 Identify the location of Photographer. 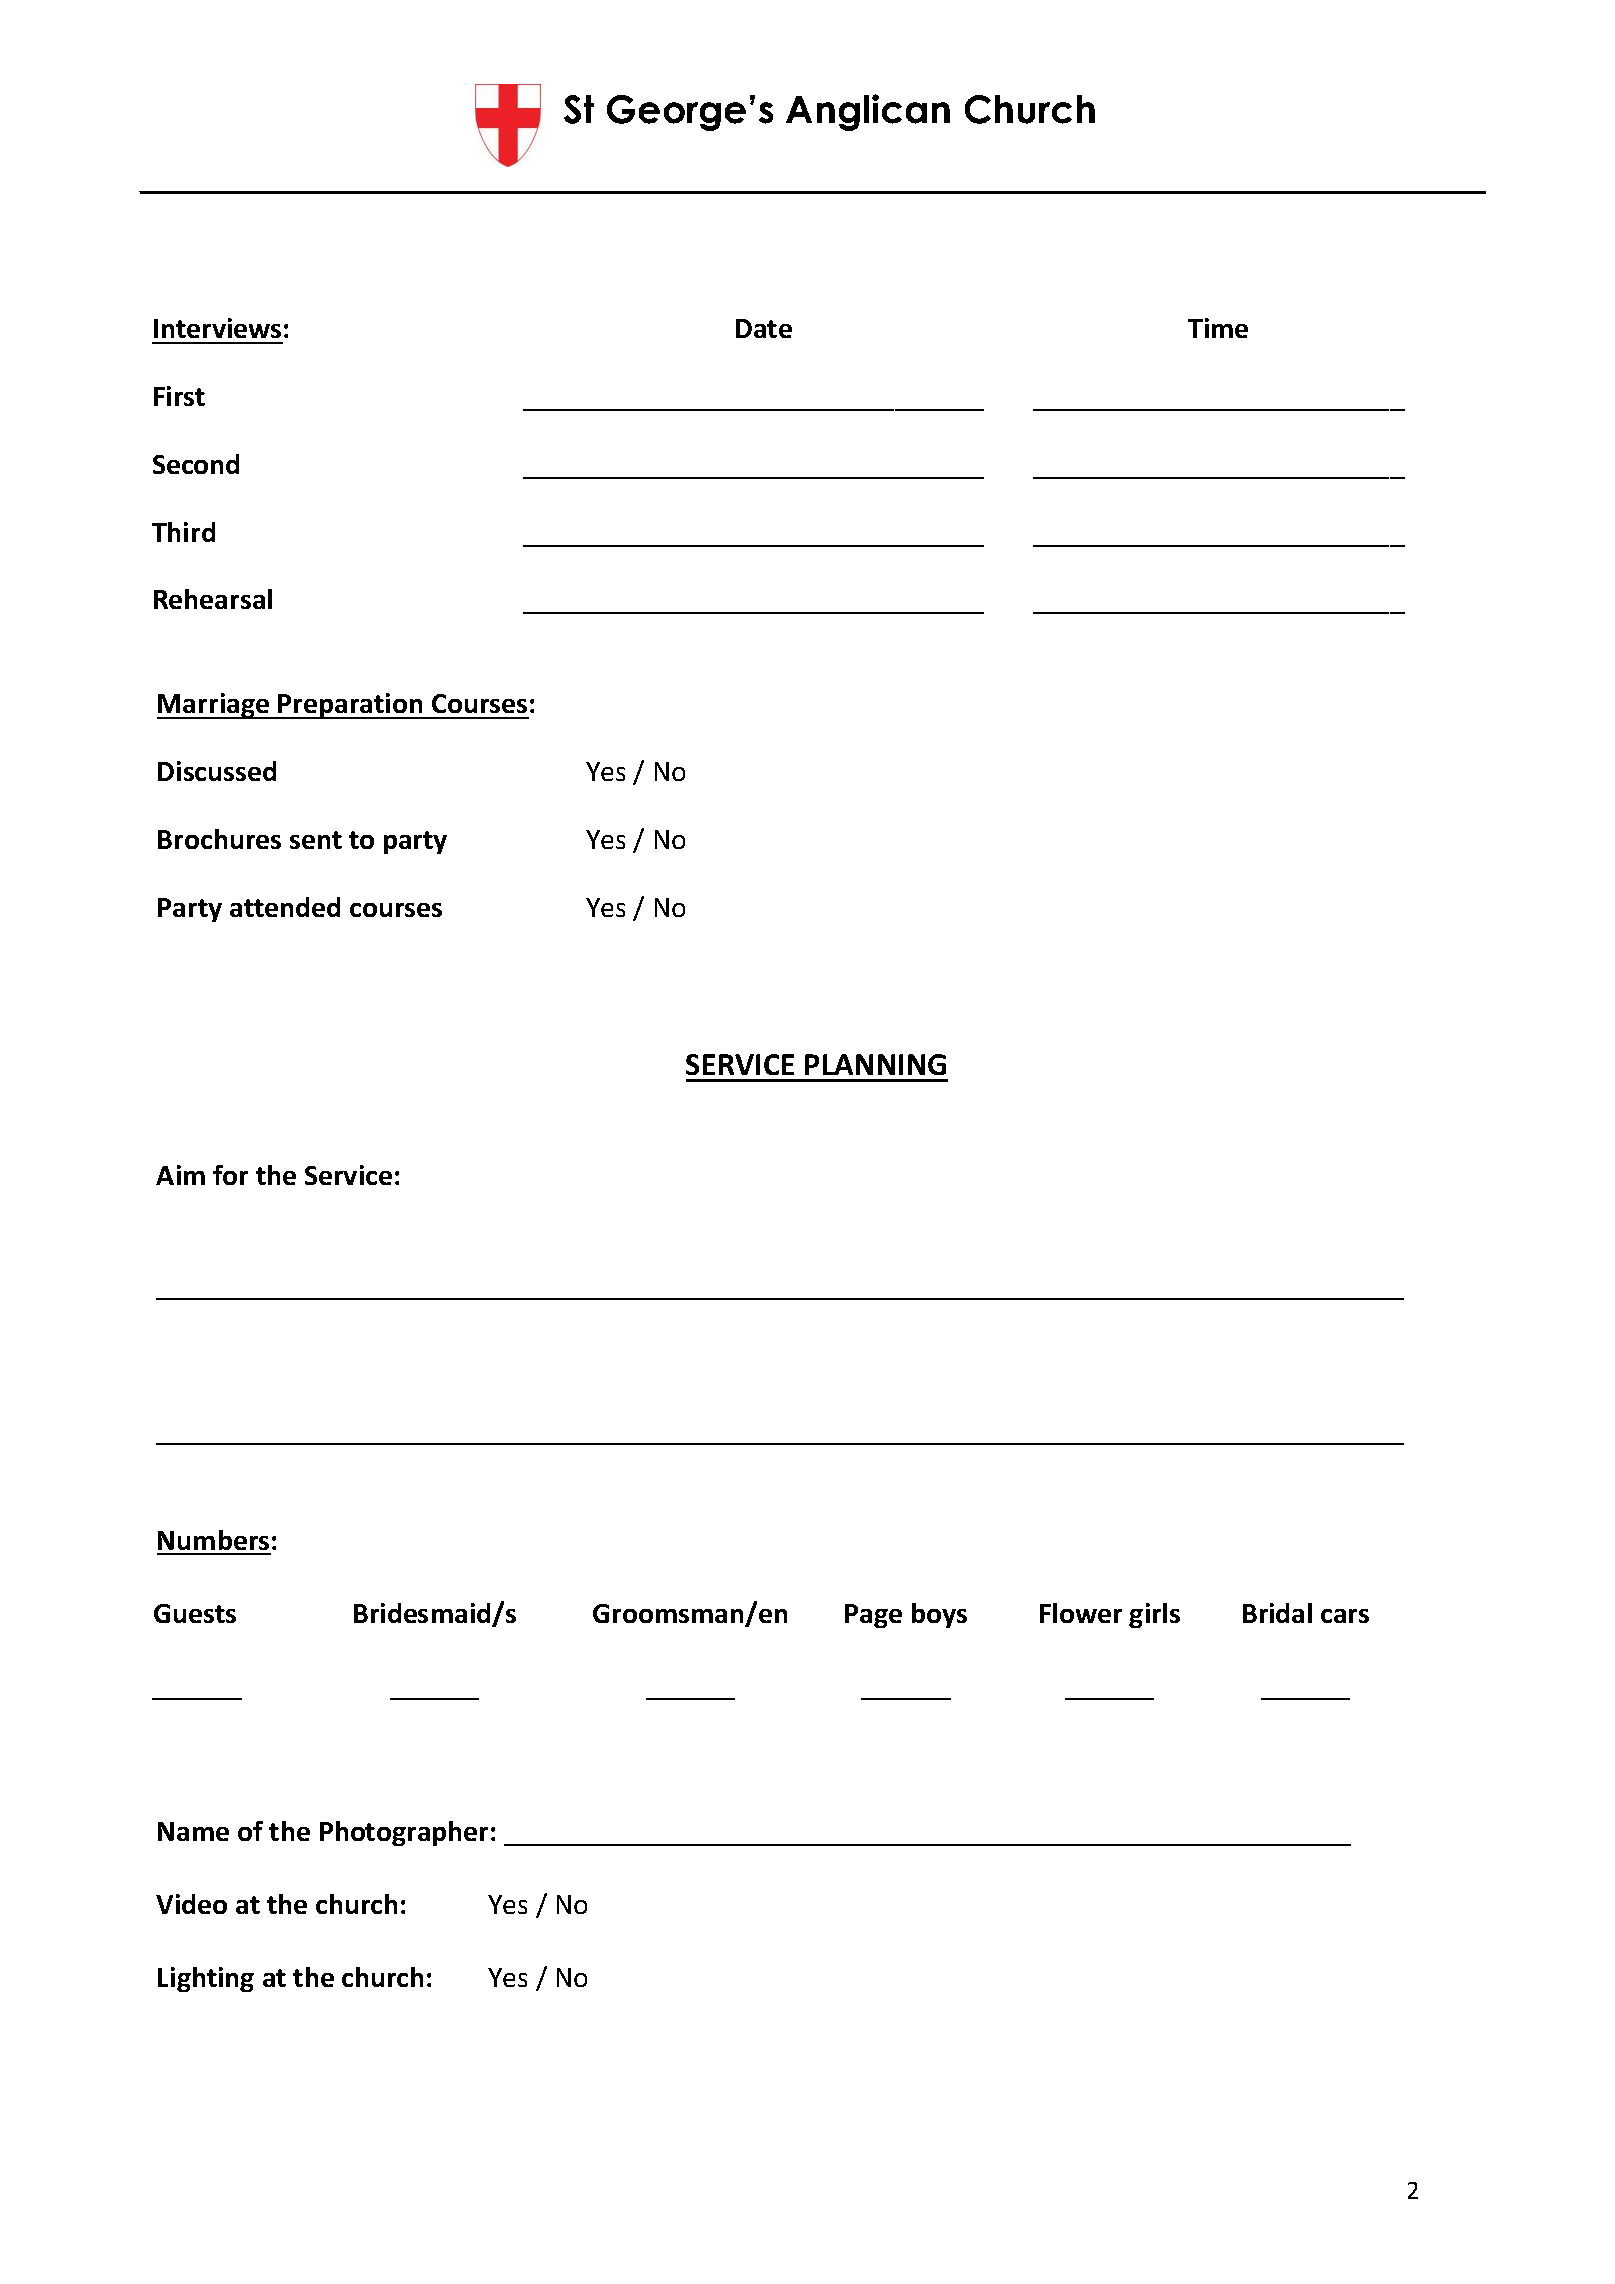
(404, 1833).
